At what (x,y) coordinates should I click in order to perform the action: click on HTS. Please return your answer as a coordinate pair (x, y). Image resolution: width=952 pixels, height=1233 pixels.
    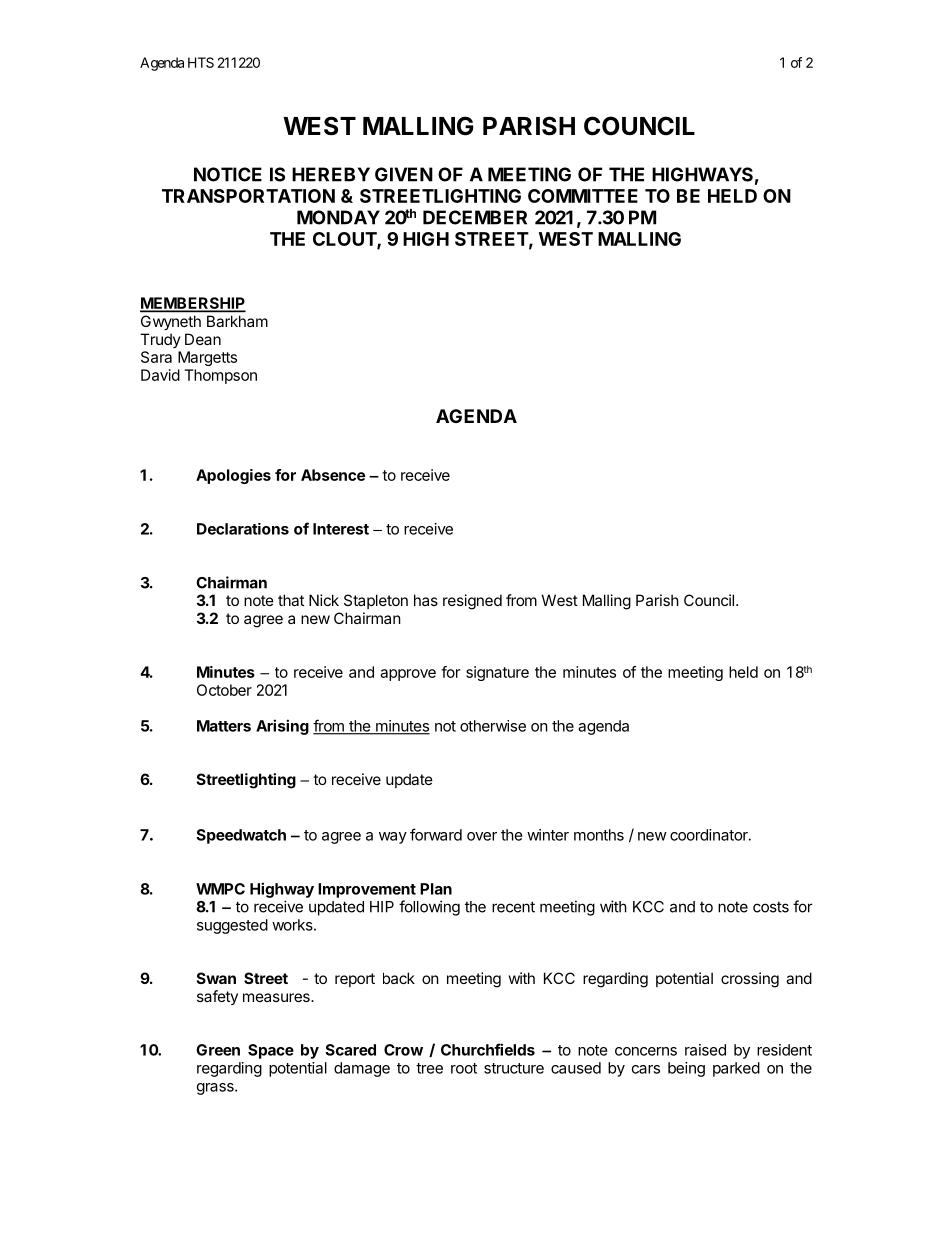
    Looking at the image, I should click on (201, 62).
